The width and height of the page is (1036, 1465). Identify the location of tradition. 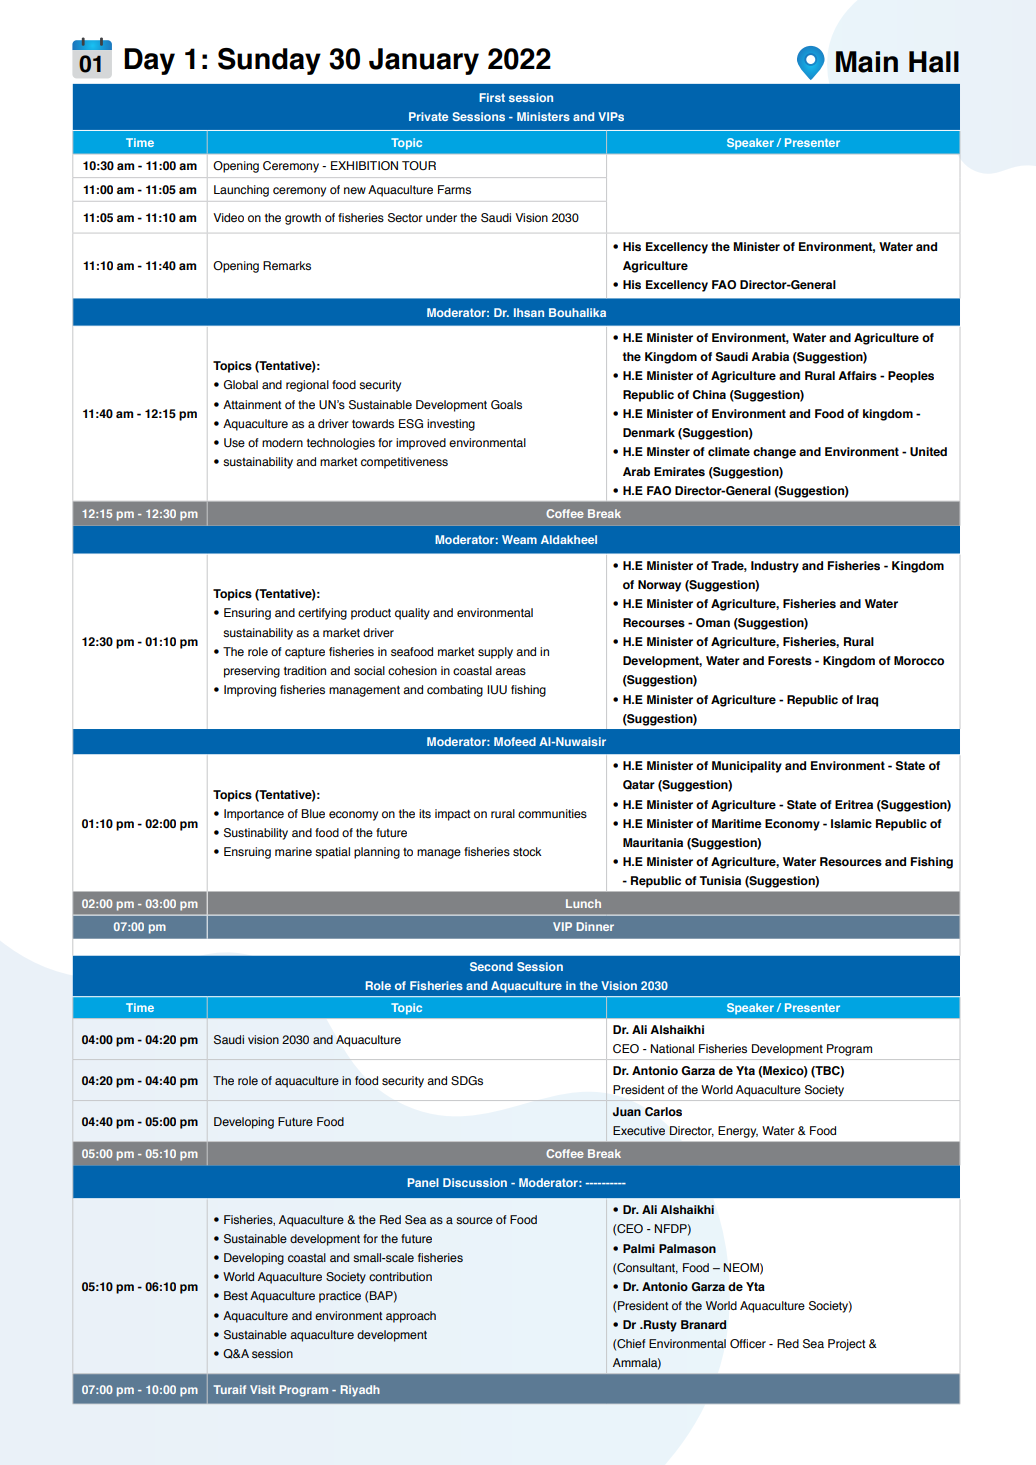
(305, 670).
